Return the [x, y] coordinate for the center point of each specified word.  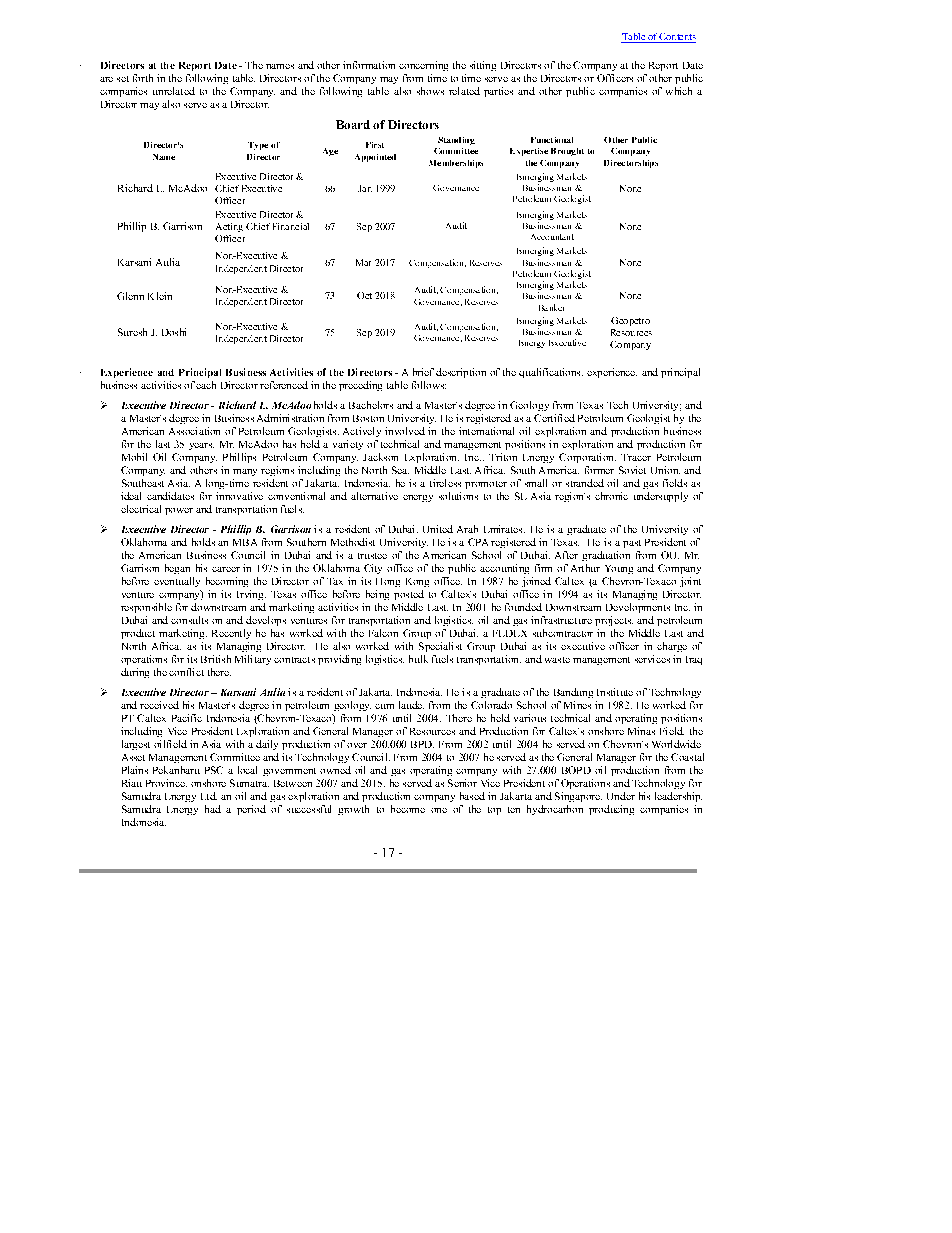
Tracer [636, 457]
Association [194, 431]
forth [143, 78]
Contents [677, 38]
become [408, 809]
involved [405, 431]
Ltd [209, 796]
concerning [423, 66]
